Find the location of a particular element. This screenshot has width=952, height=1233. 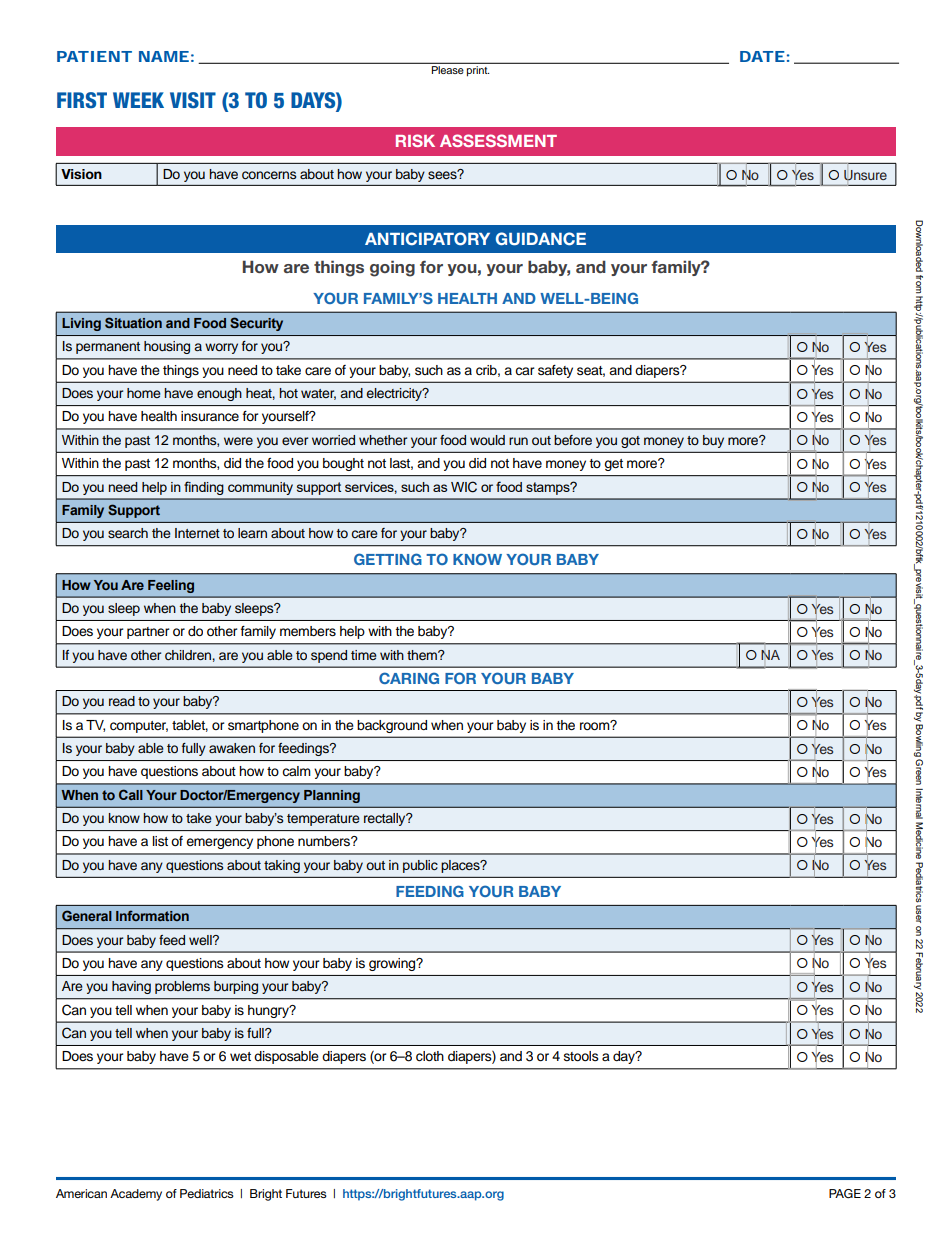

print is located at coordinates (478, 71).
